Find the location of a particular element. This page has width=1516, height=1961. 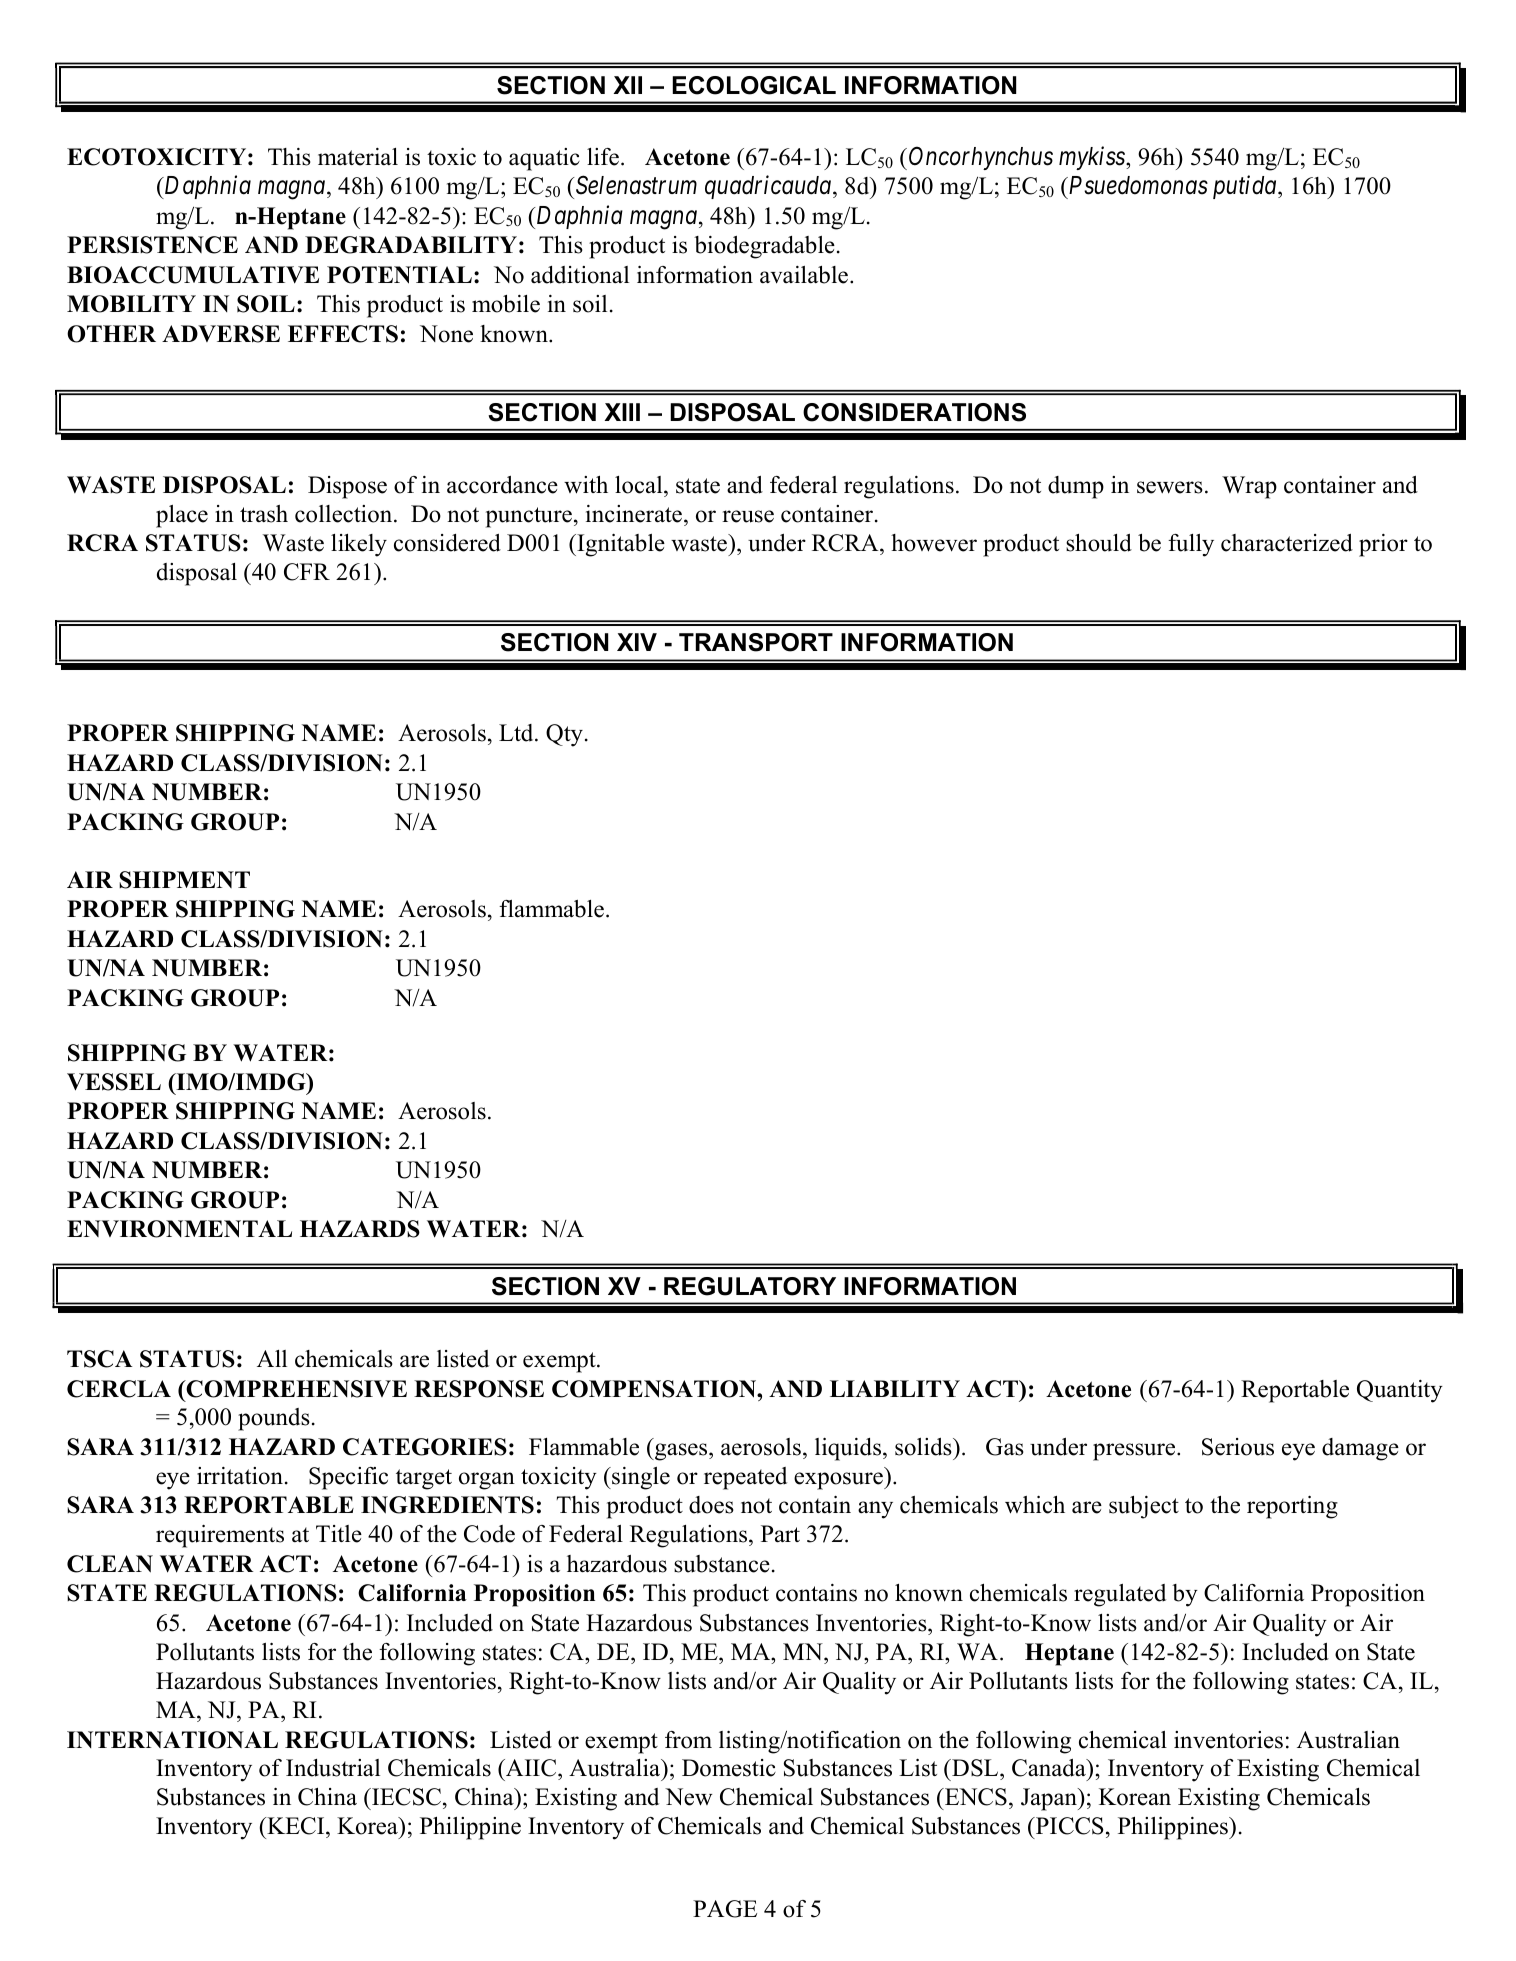

ECOLOGICAL is located at coordinates (754, 85).
